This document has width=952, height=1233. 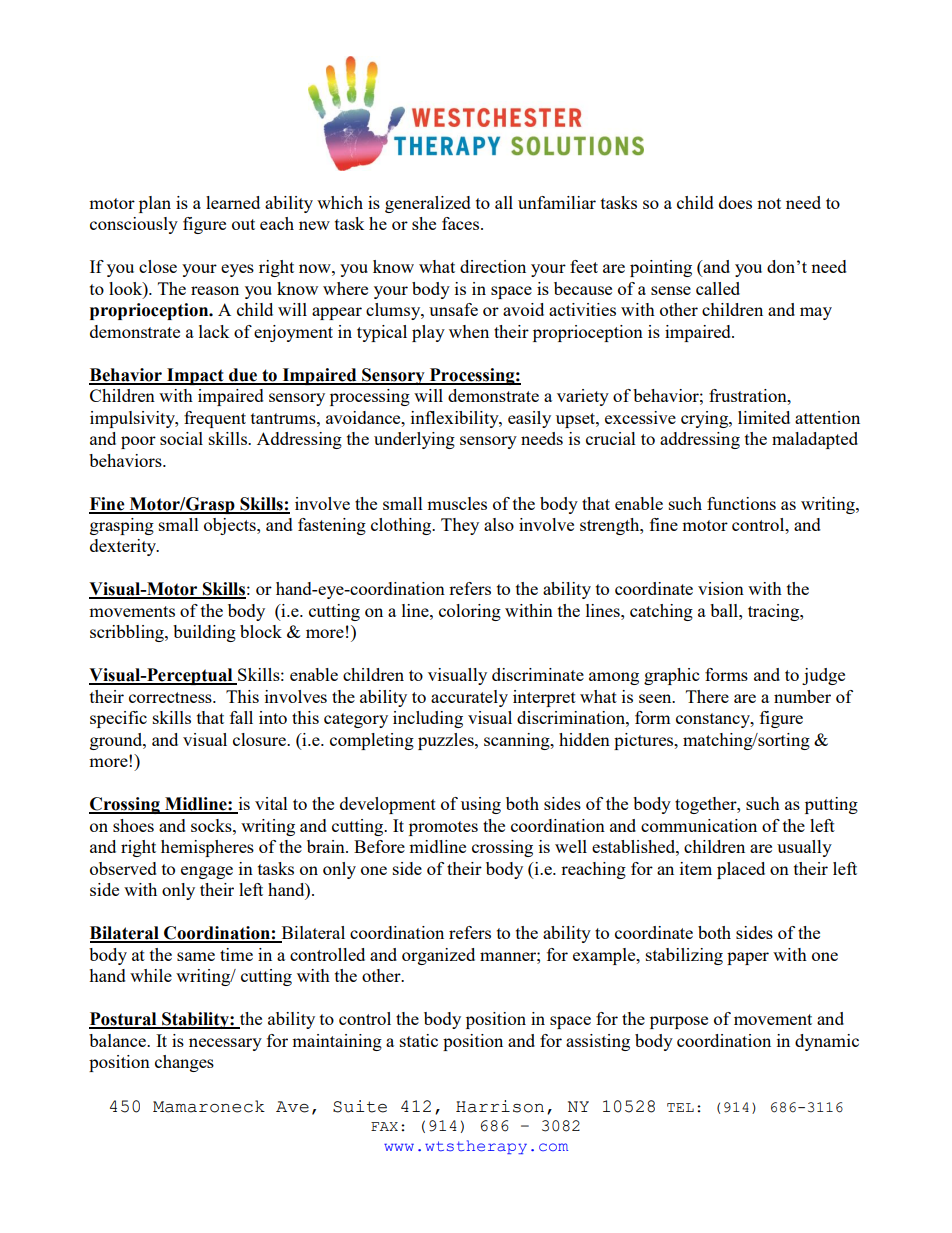 I want to click on changes, so click(x=184, y=1063).
